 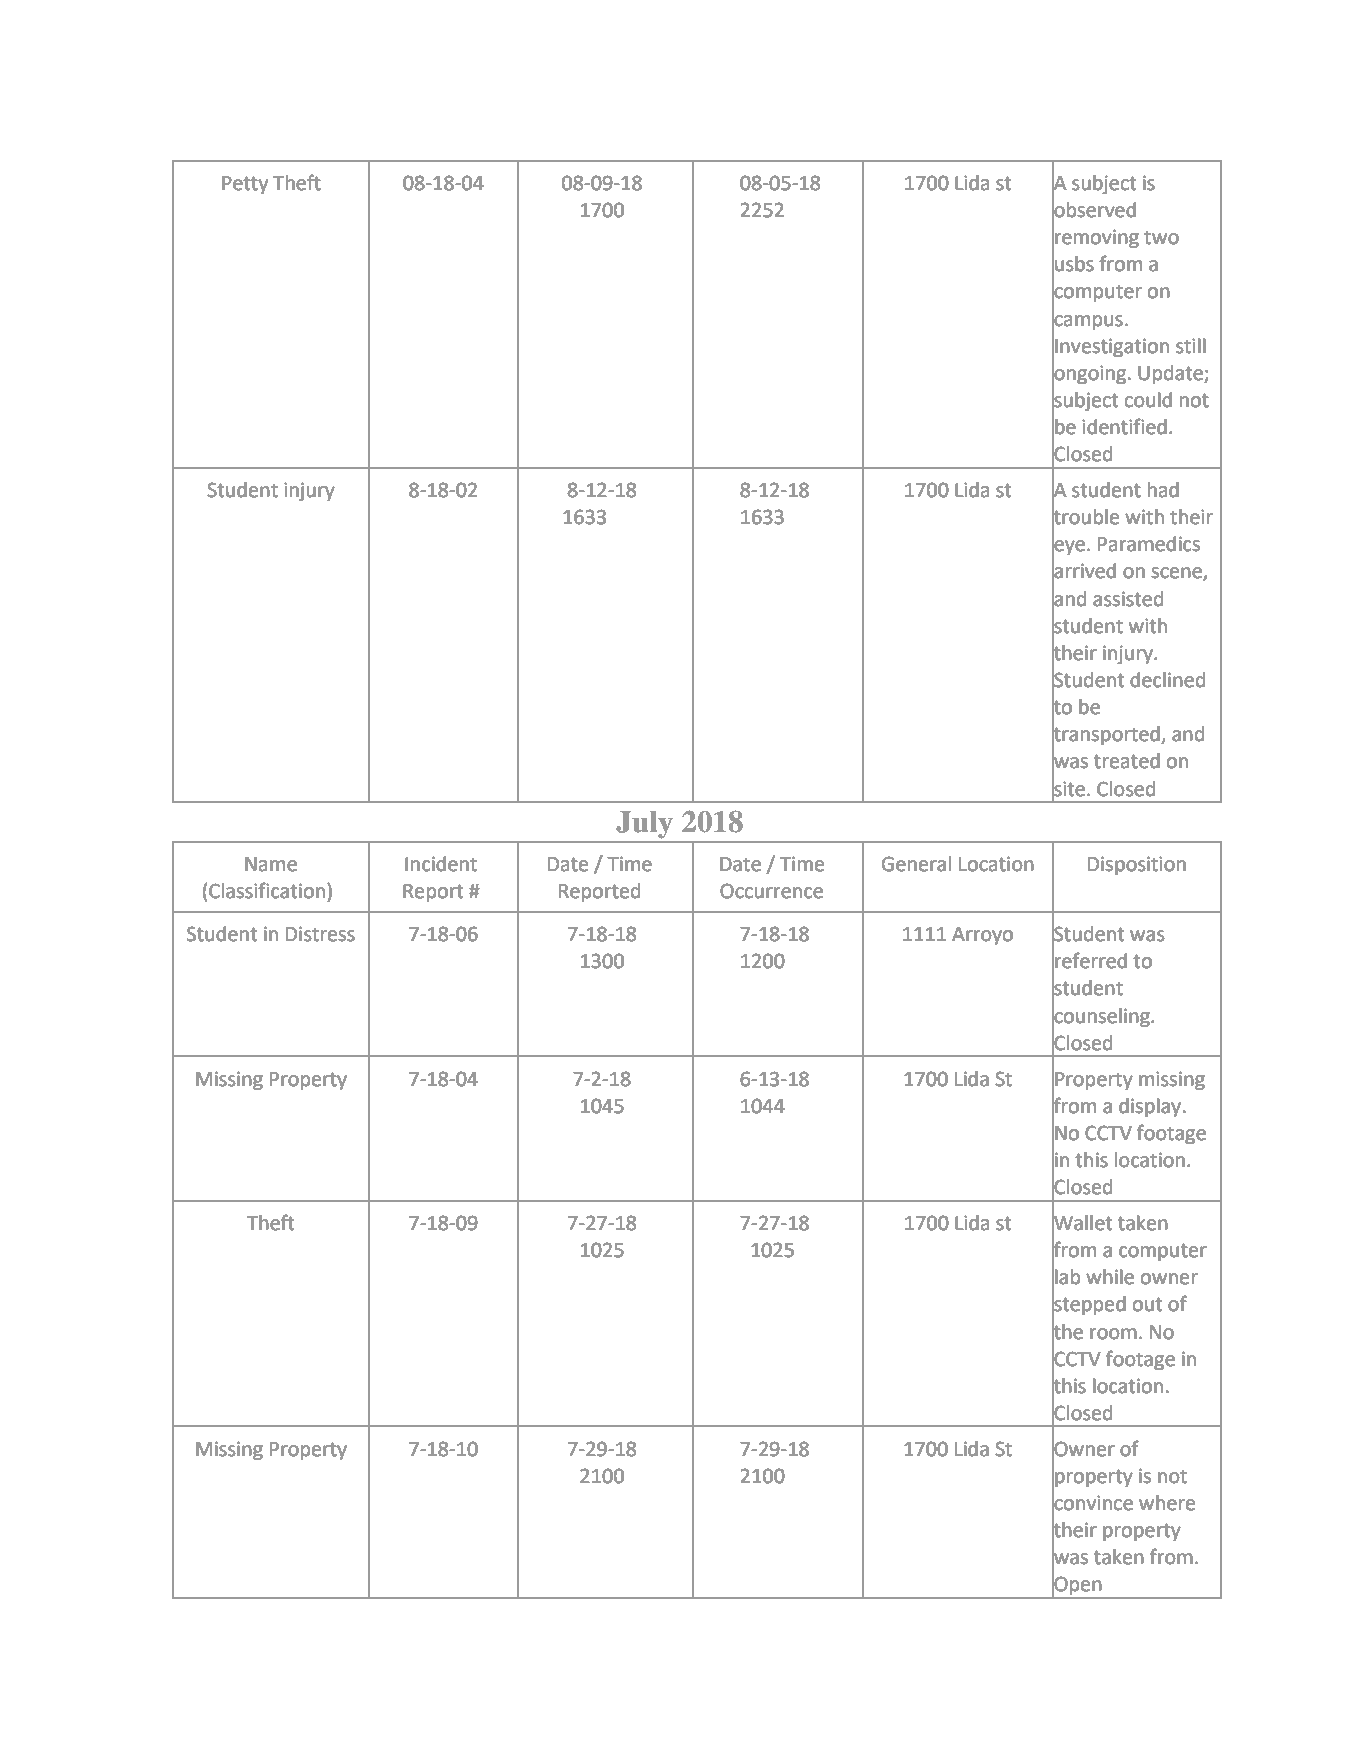 What do you see at coordinates (1137, 865) in the image?
I see `Disposition` at bounding box center [1137, 865].
